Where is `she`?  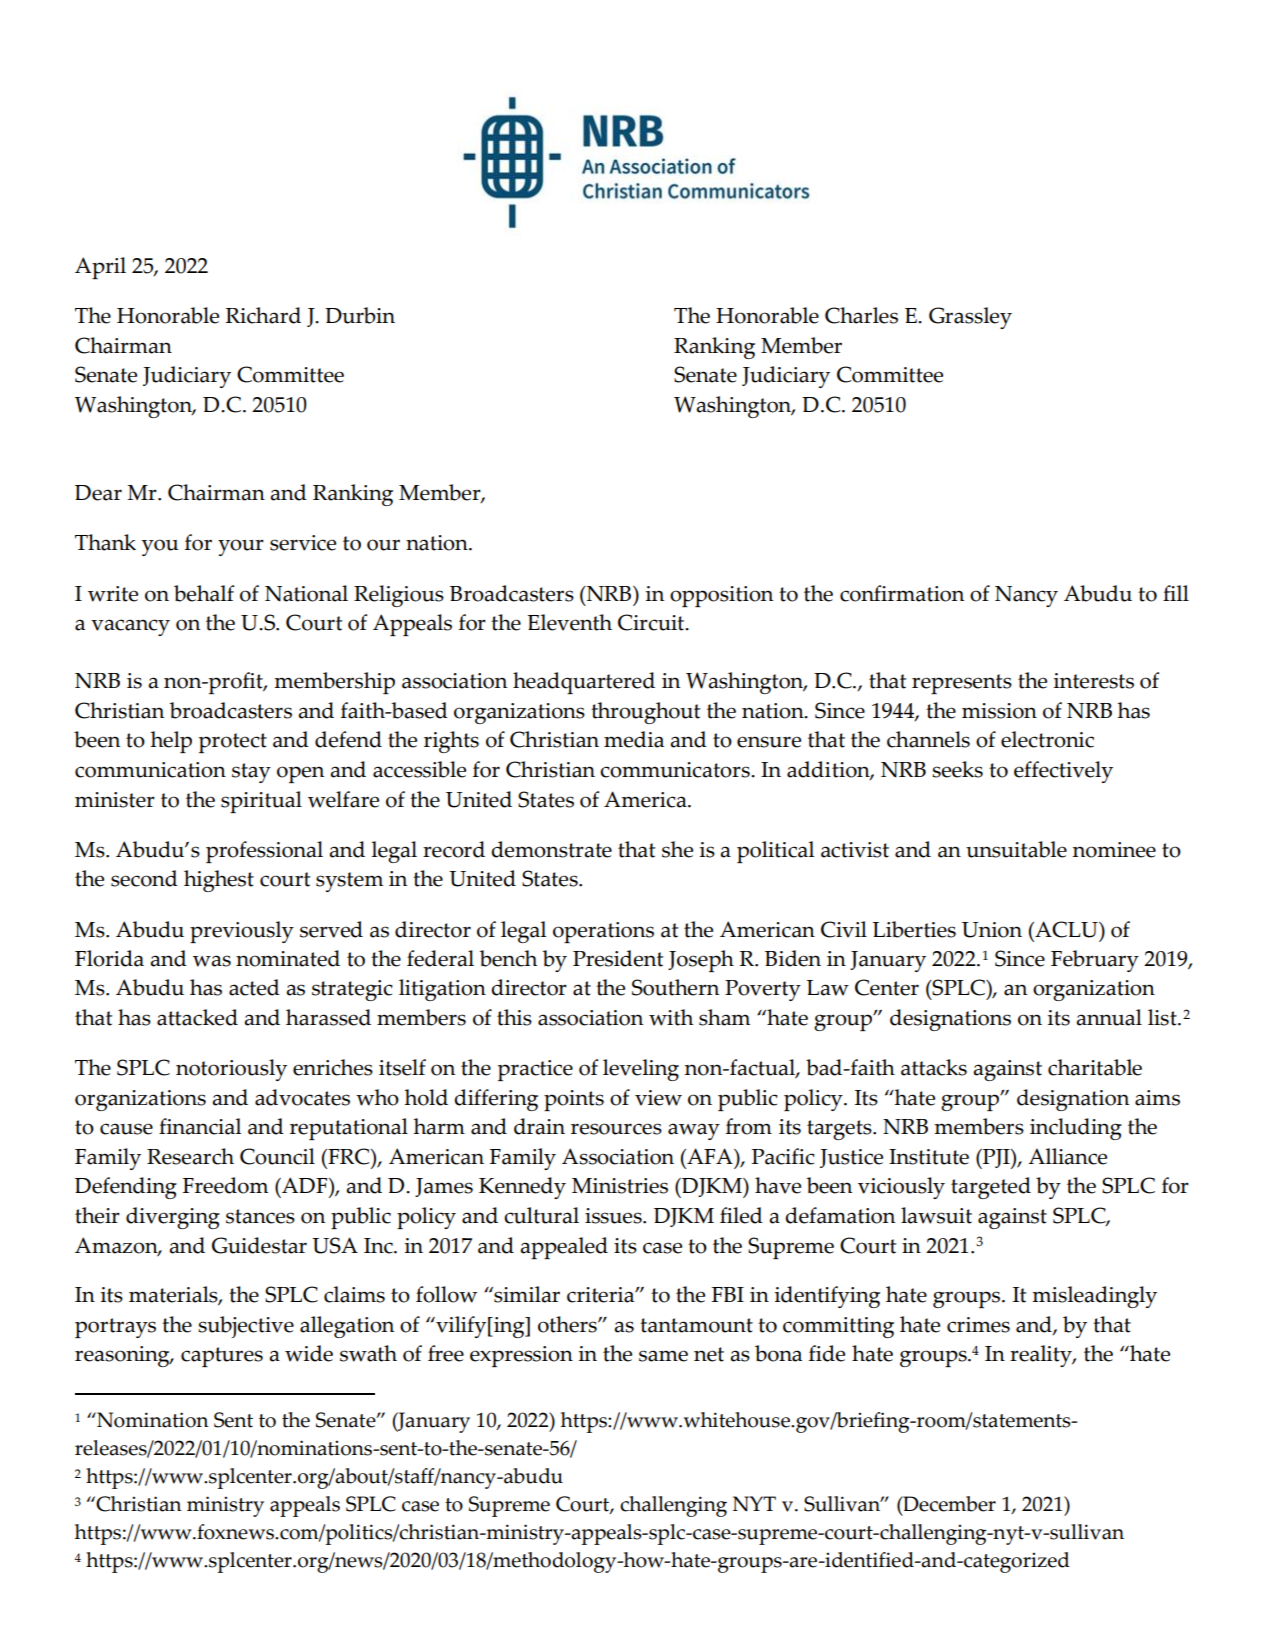
she is located at coordinates (677, 849).
